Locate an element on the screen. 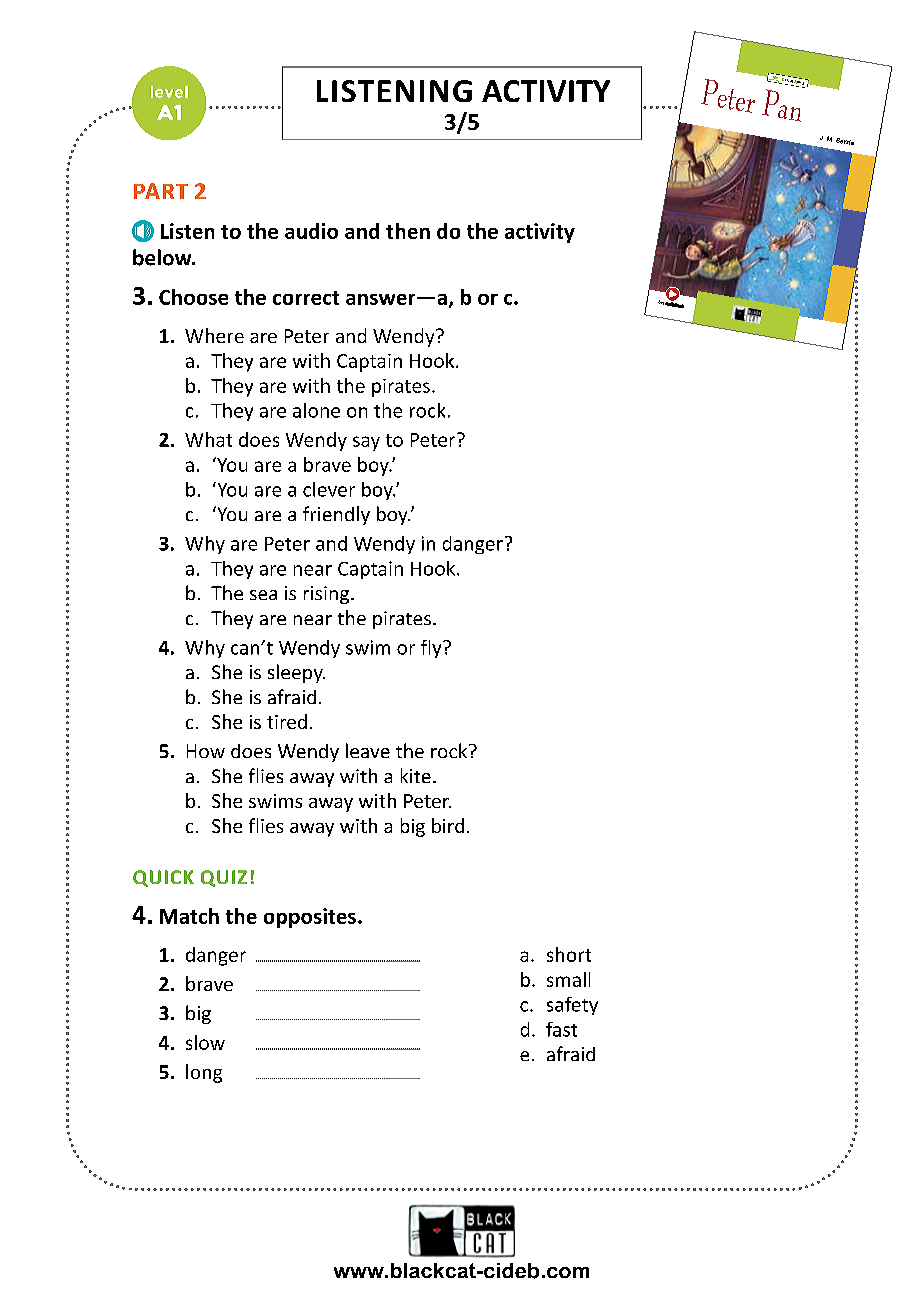 This screenshot has height=1308, width=924. correct is located at coordinates (306, 298).
